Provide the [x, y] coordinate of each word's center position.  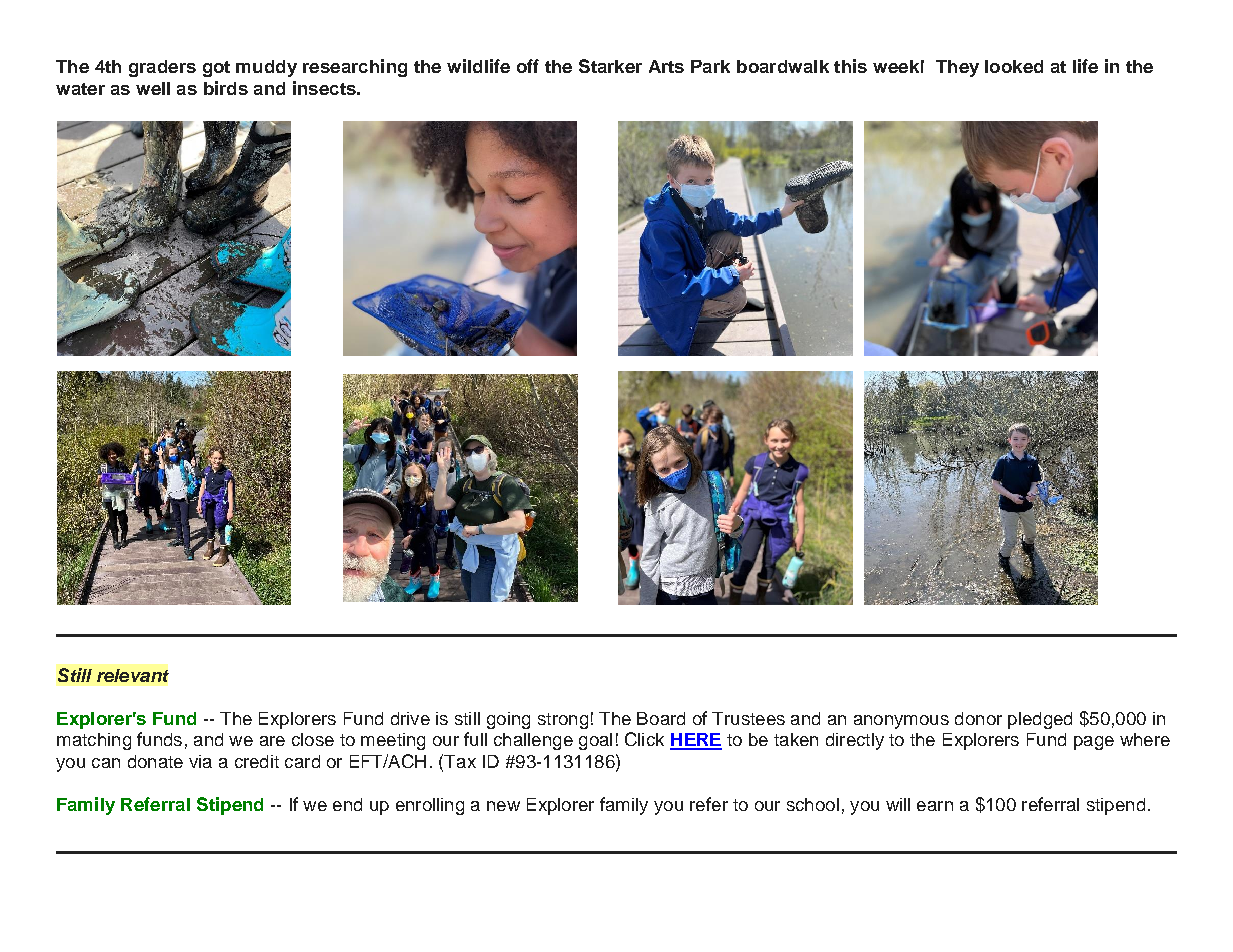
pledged [1040, 720]
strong [563, 721]
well [153, 88]
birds [226, 88]
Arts [666, 66]
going [508, 720]
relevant [133, 675]
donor [978, 718]
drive [410, 718]
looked [1014, 66]
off [528, 66]
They [957, 68]
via [200, 761]
